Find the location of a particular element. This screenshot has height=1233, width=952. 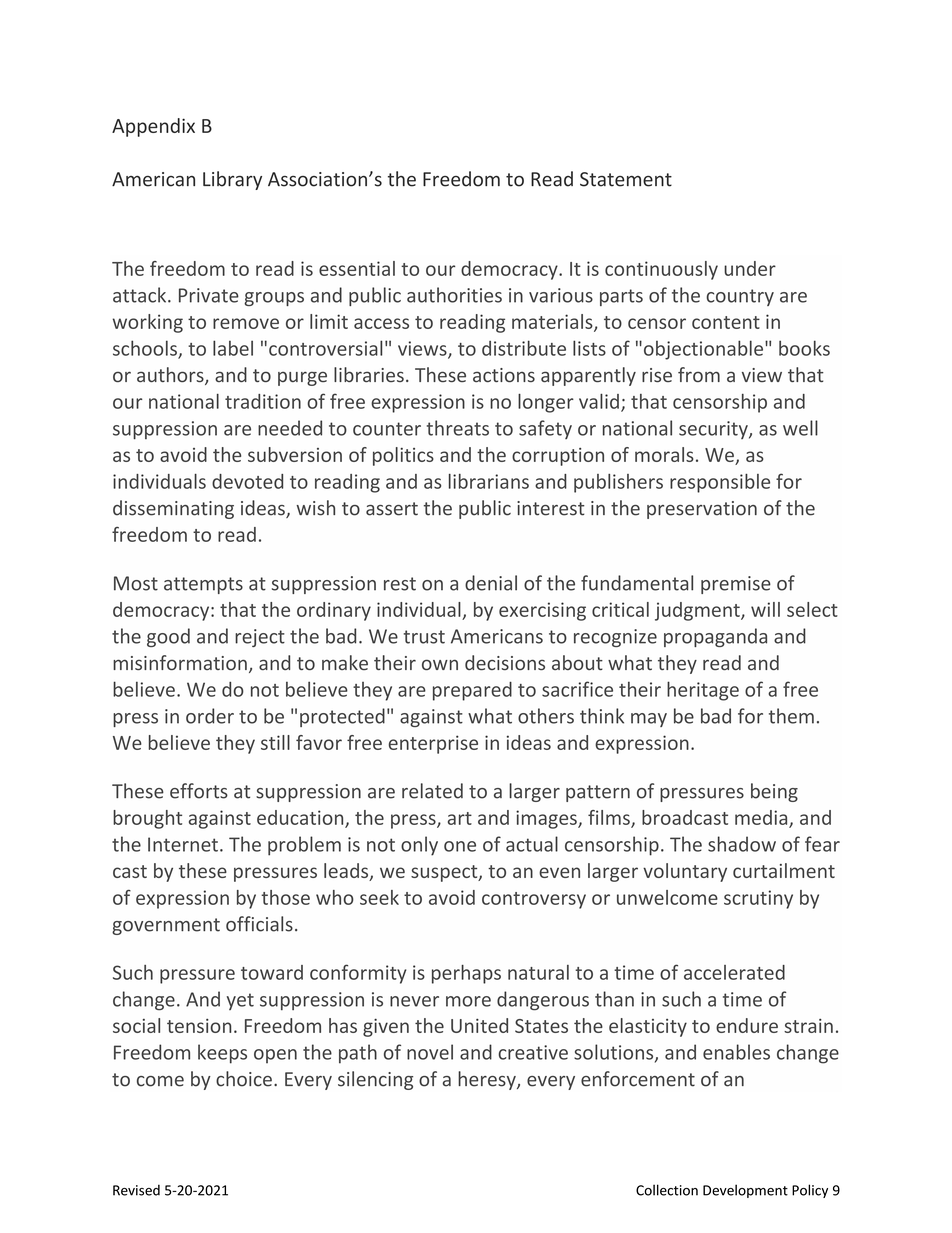

Library is located at coordinates (232, 180).
